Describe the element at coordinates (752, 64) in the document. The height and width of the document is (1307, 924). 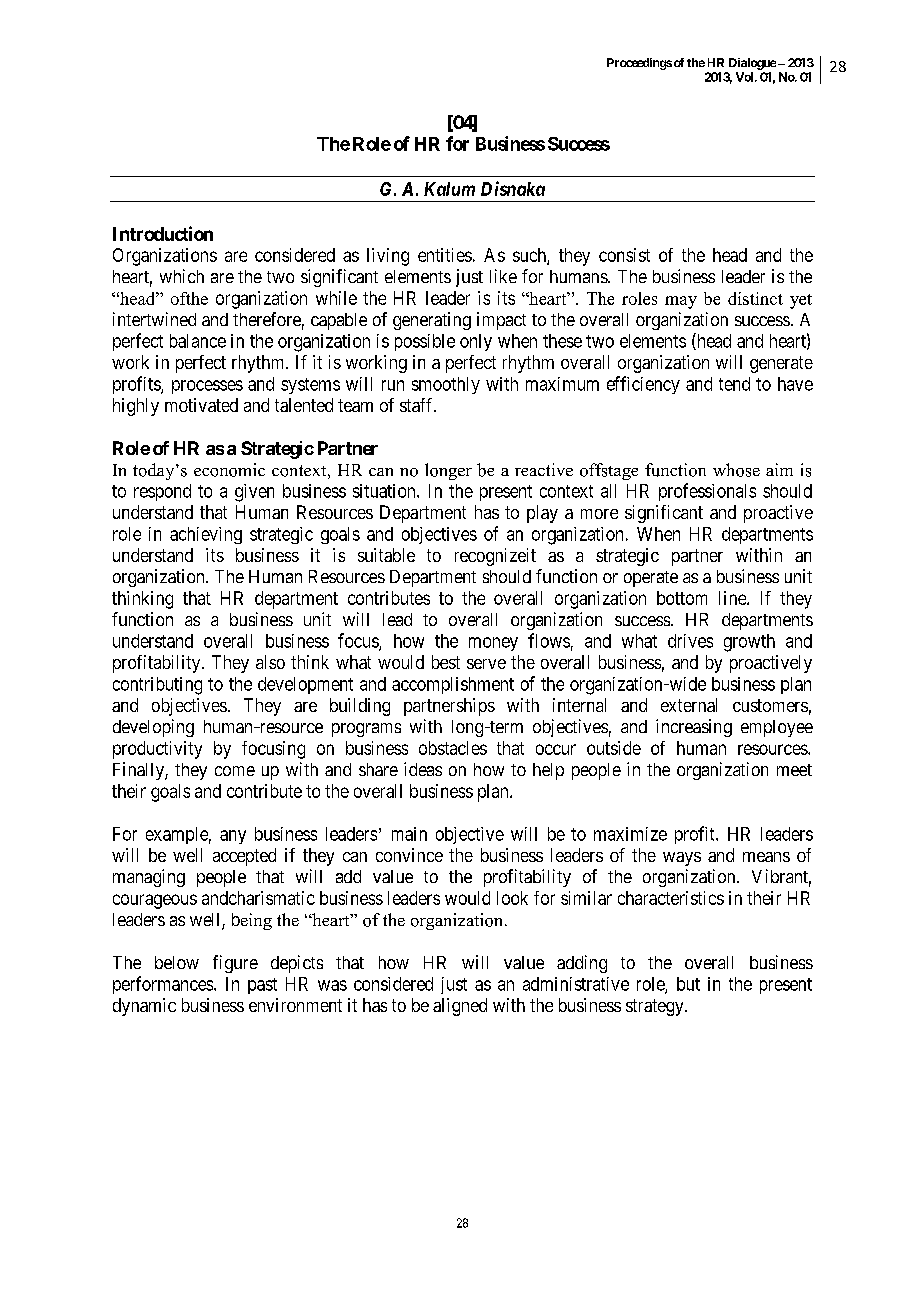
I see `Dialogue` at that location.
